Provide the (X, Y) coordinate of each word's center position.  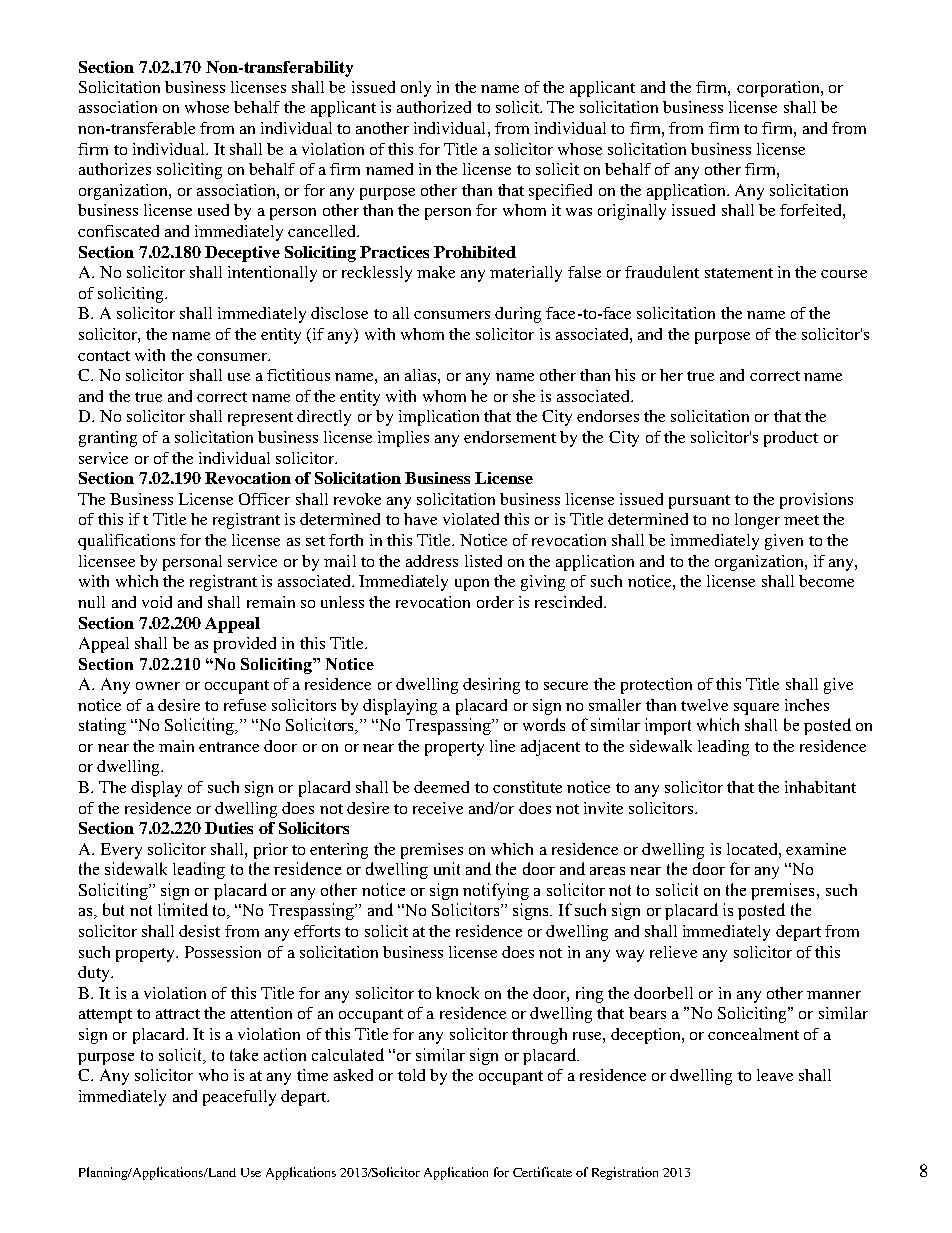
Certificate (542, 1172)
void (157, 602)
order (495, 602)
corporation (779, 89)
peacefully (239, 1098)
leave (775, 1075)
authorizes (115, 169)
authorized (434, 107)
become (826, 581)
